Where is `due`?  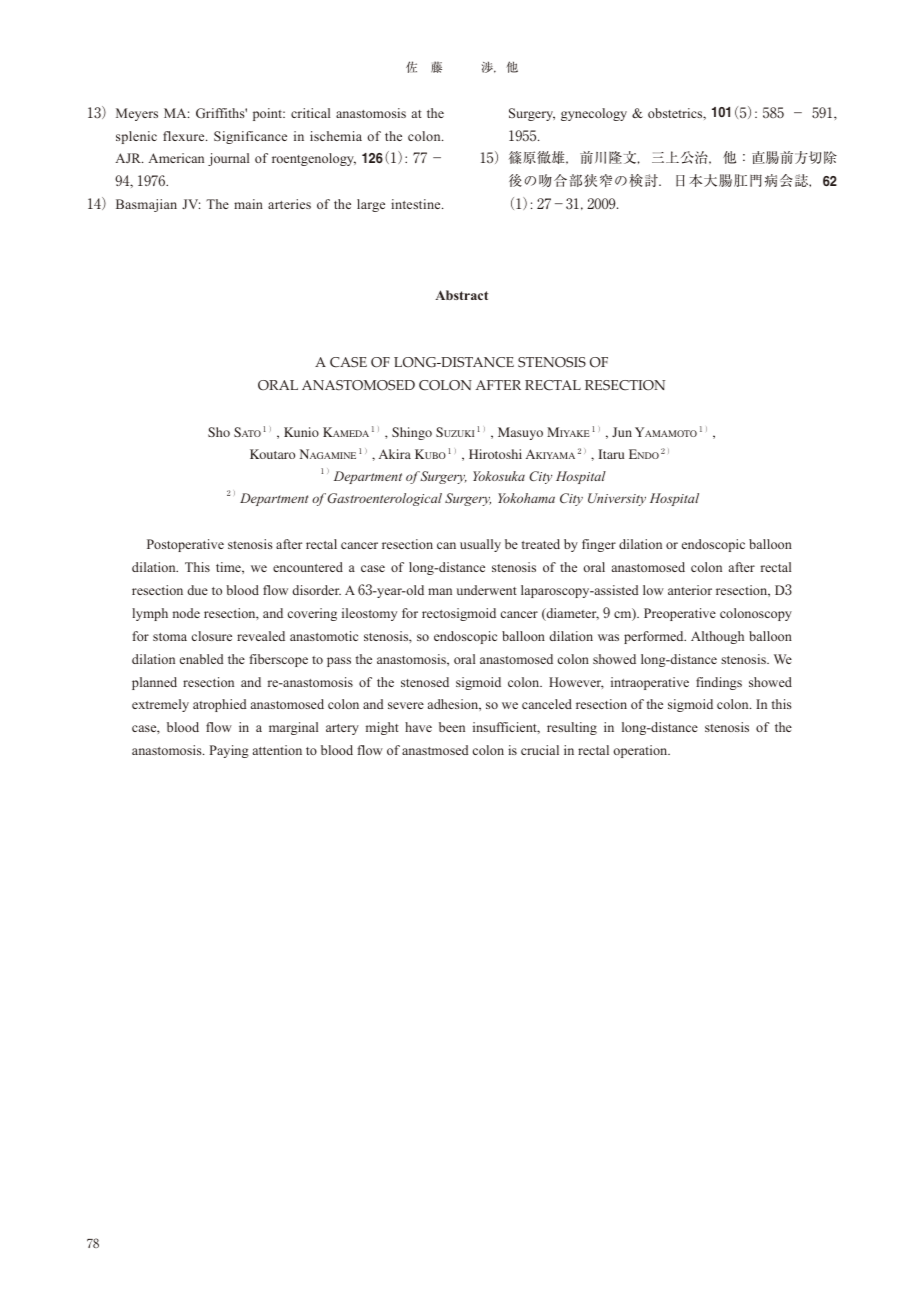 due is located at coordinates (198, 590).
